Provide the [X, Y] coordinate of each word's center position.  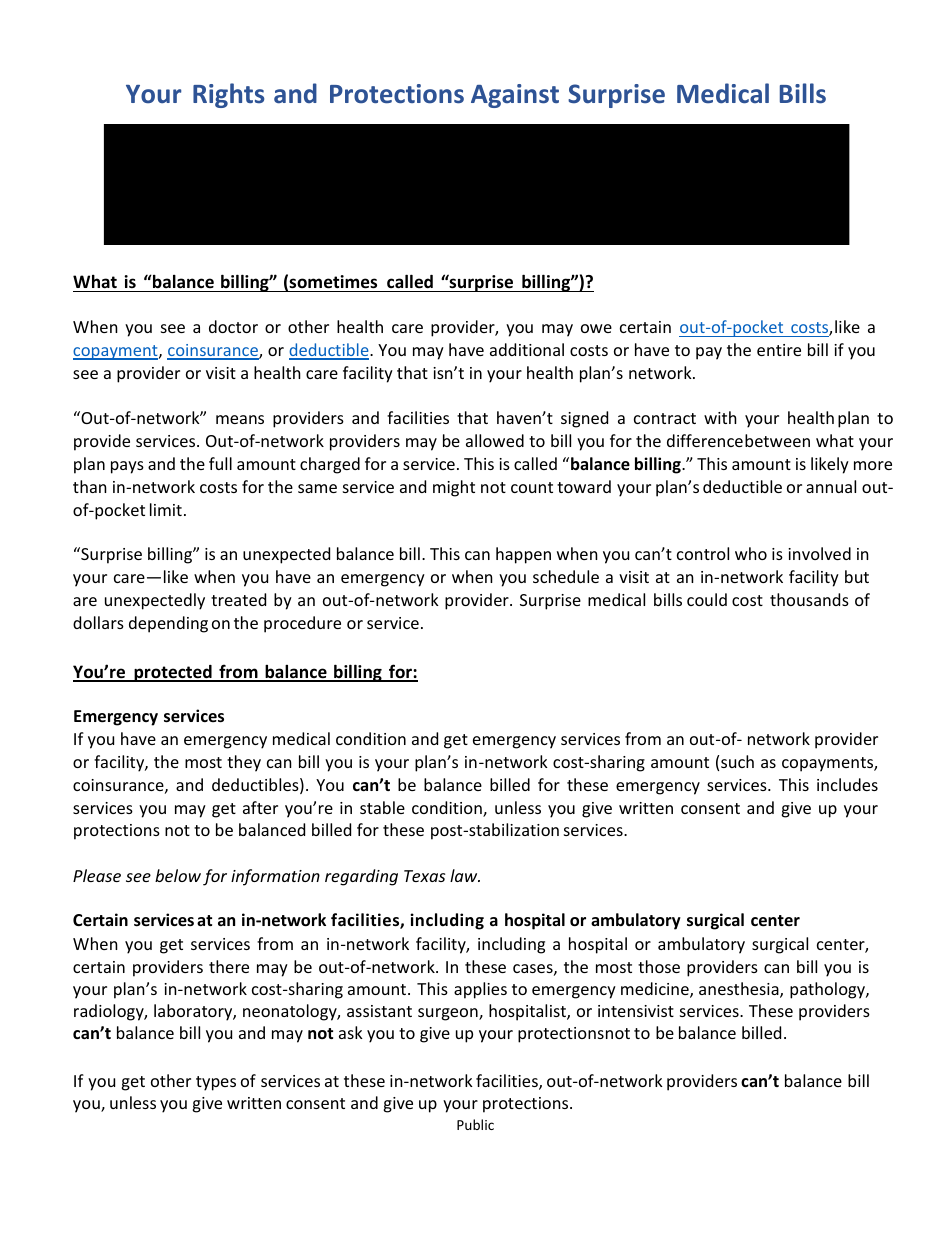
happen [523, 555]
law [465, 875]
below [178, 875]
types [216, 1083]
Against [515, 96]
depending [168, 624]
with [720, 417]
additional [527, 349]
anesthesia [740, 990]
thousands [809, 599]
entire [779, 350]
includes [847, 784]
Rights [228, 95]
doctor [233, 326]
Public [475, 1124]
